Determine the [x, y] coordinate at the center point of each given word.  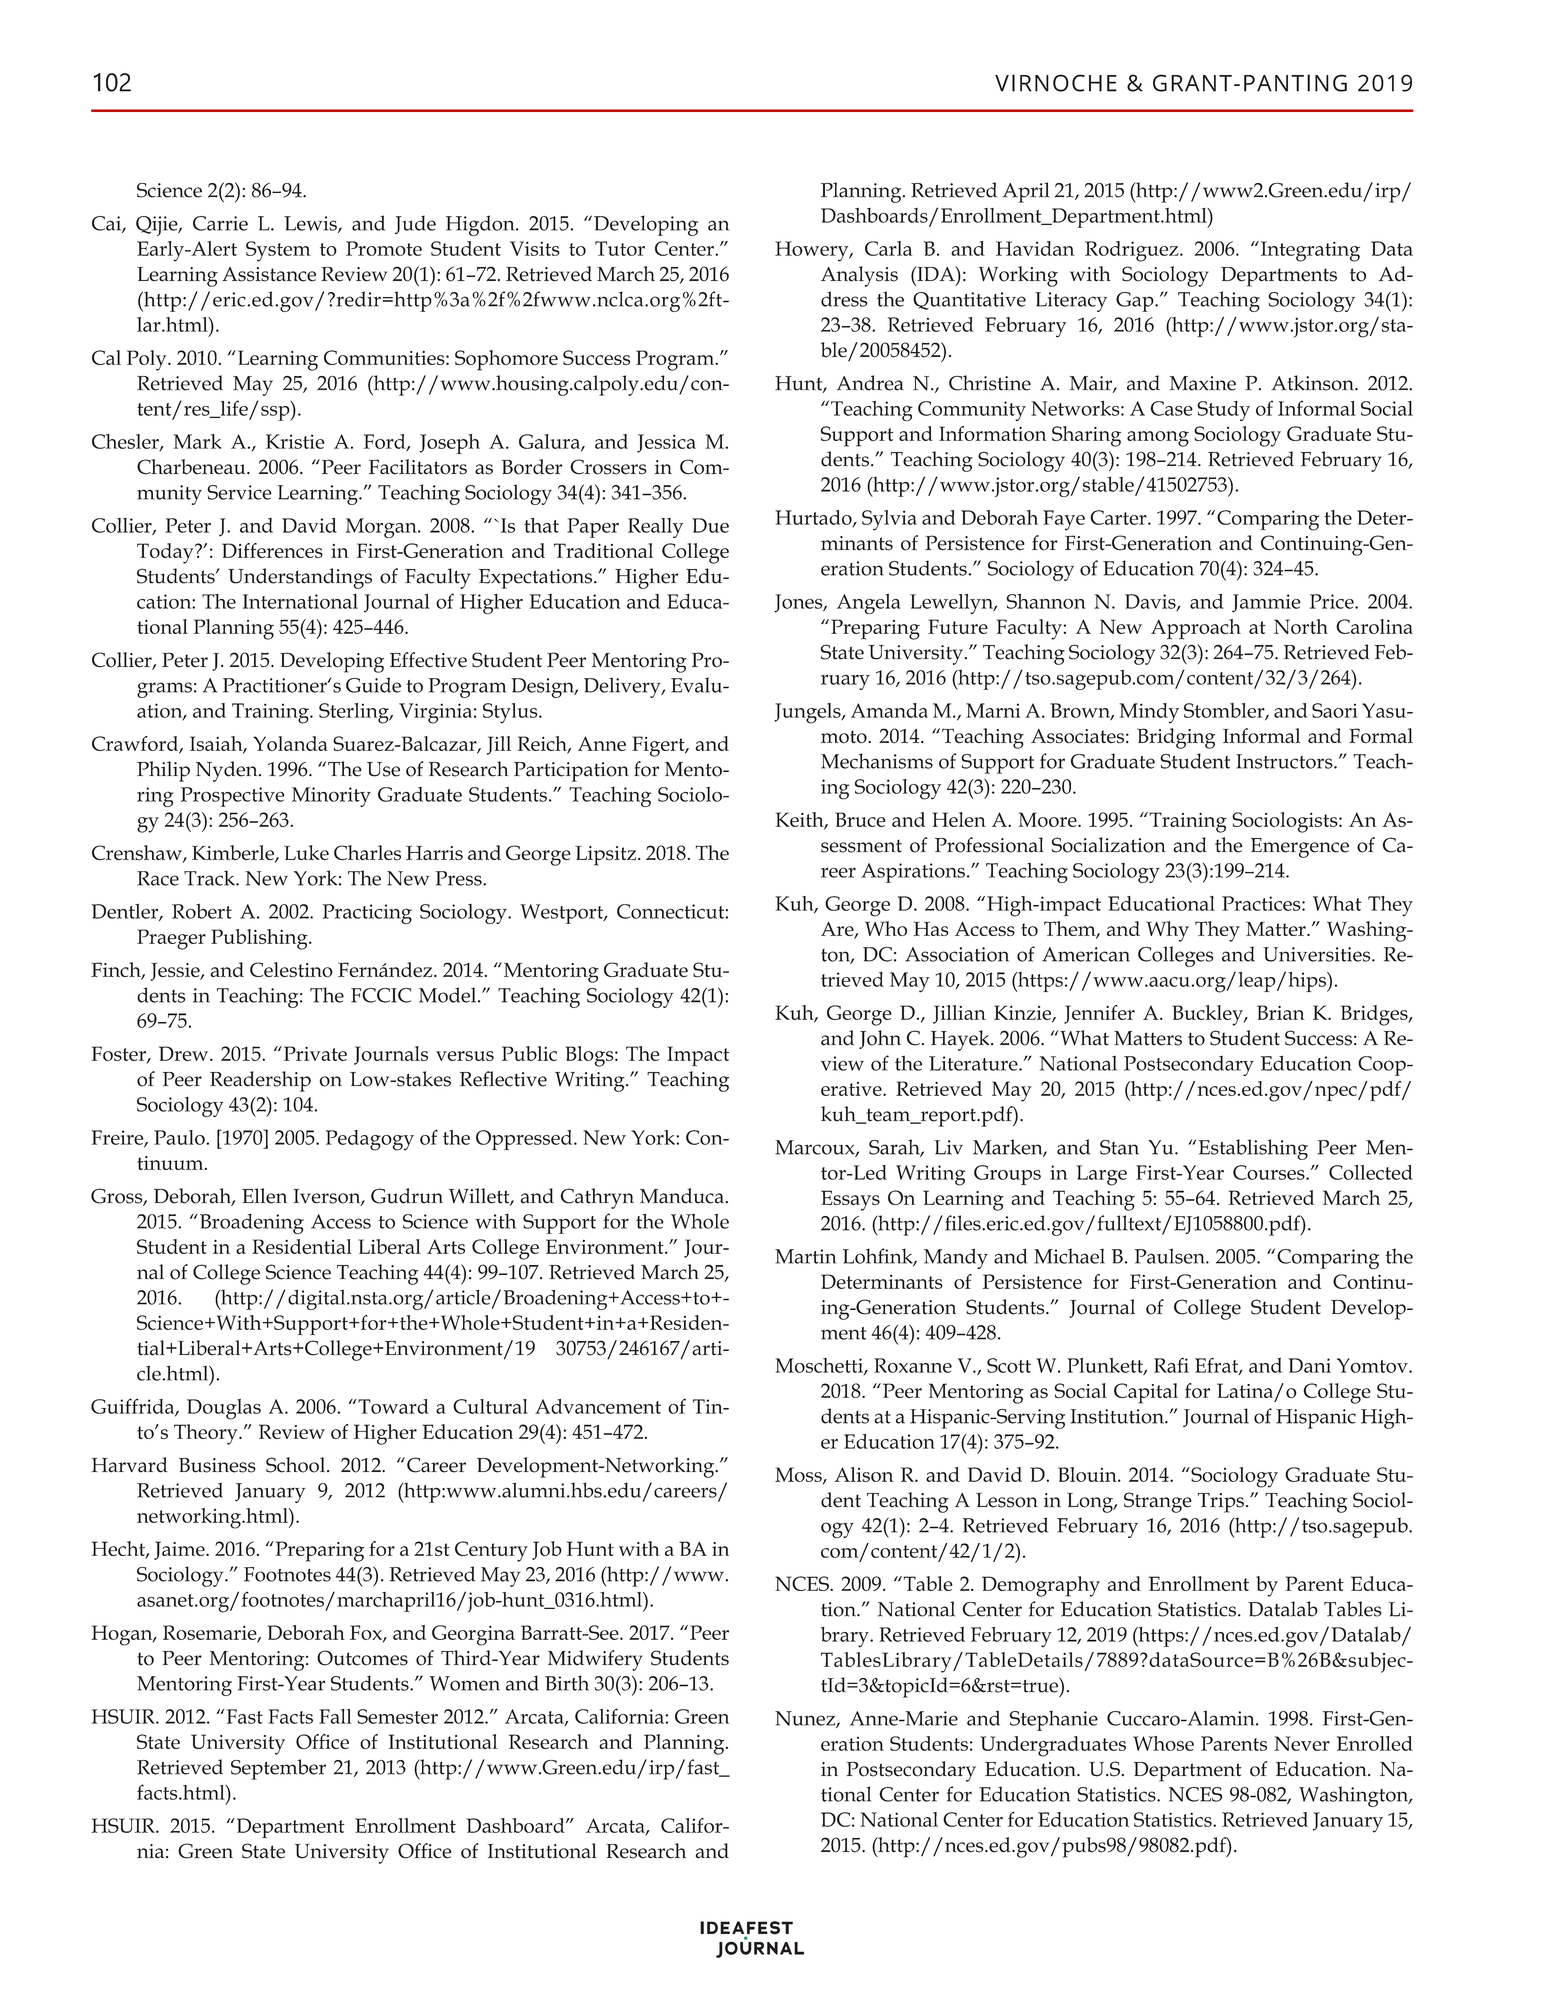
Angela [869, 604]
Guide [373, 685]
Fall [335, 1716]
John [880, 1039]
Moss [799, 1475]
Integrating [1310, 251]
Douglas [224, 1409]
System [278, 251]
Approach [1196, 629]
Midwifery [595, 1660]
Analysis [859, 276]
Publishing [260, 939]
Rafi [1171, 1365]
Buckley [1208, 1015]
